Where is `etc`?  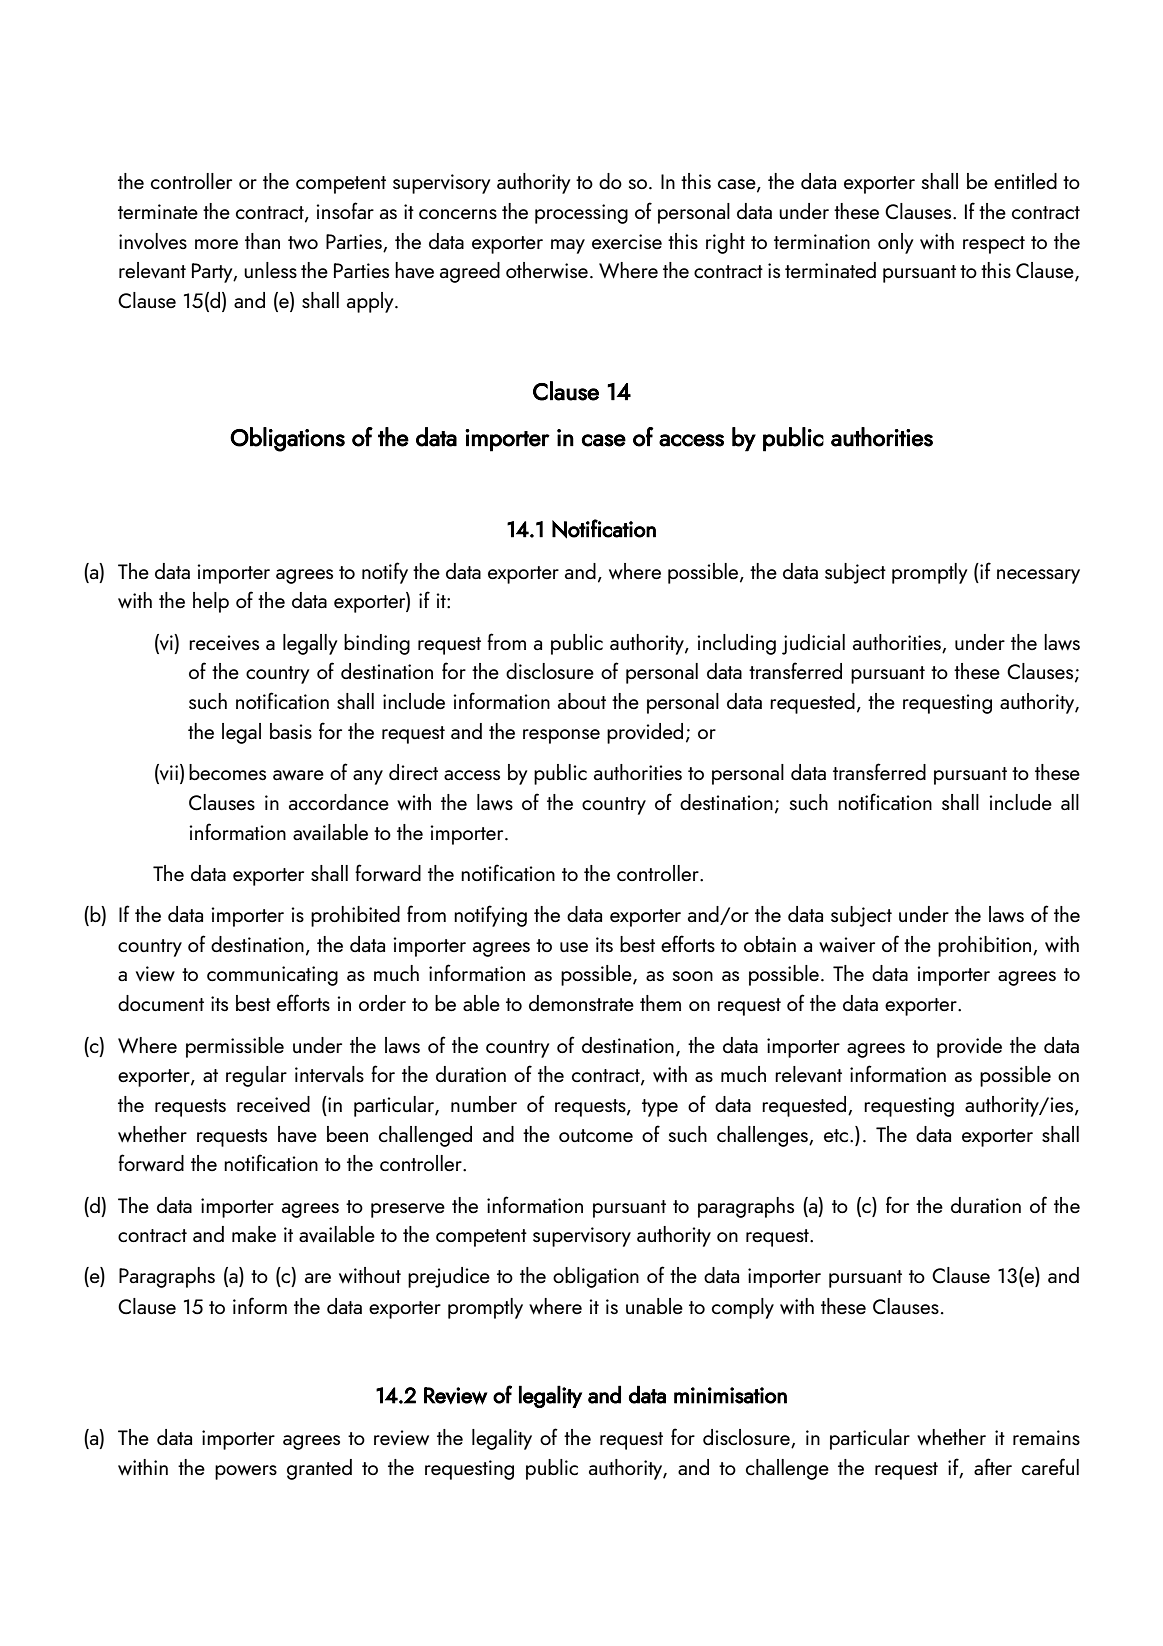
etc is located at coordinates (836, 1136).
